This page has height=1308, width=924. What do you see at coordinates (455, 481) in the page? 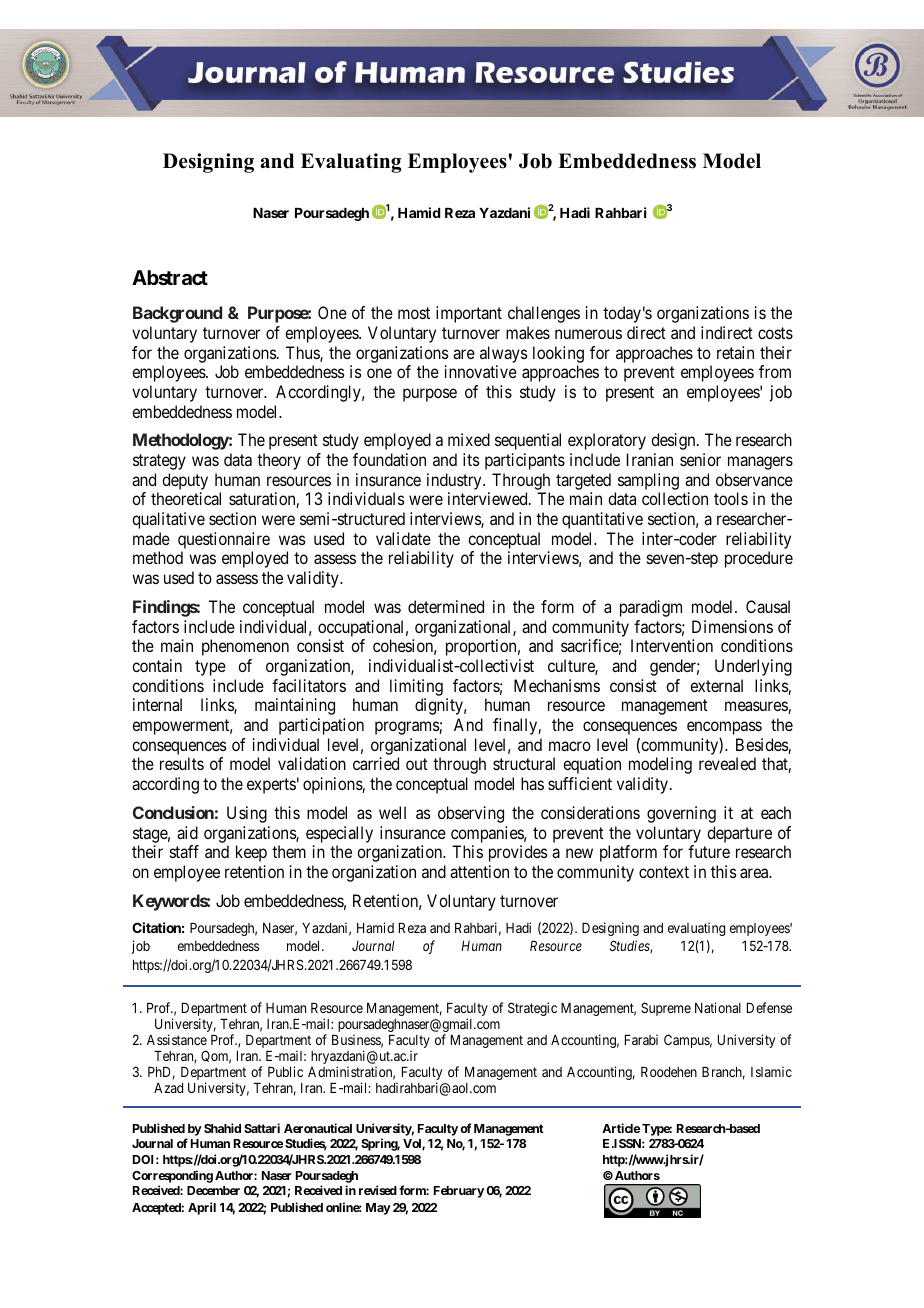
I see `industry` at bounding box center [455, 481].
